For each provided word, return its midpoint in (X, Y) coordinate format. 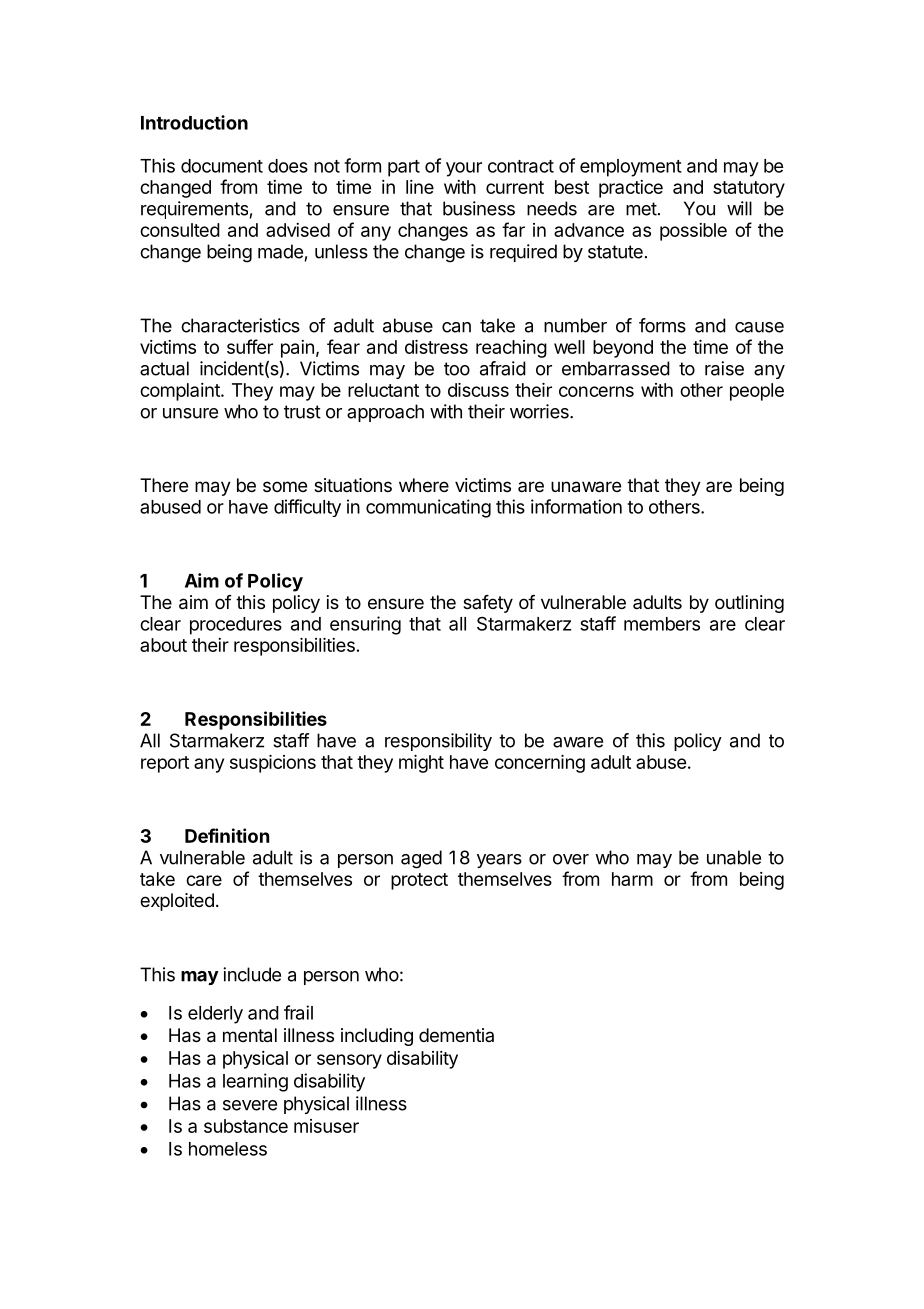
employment (631, 168)
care (204, 880)
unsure (190, 413)
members (662, 624)
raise (724, 368)
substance (246, 1126)
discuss (478, 390)
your (464, 169)
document (222, 166)
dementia (456, 1035)
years (499, 861)
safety (488, 604)
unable (734, 857)
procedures (236, 626)
